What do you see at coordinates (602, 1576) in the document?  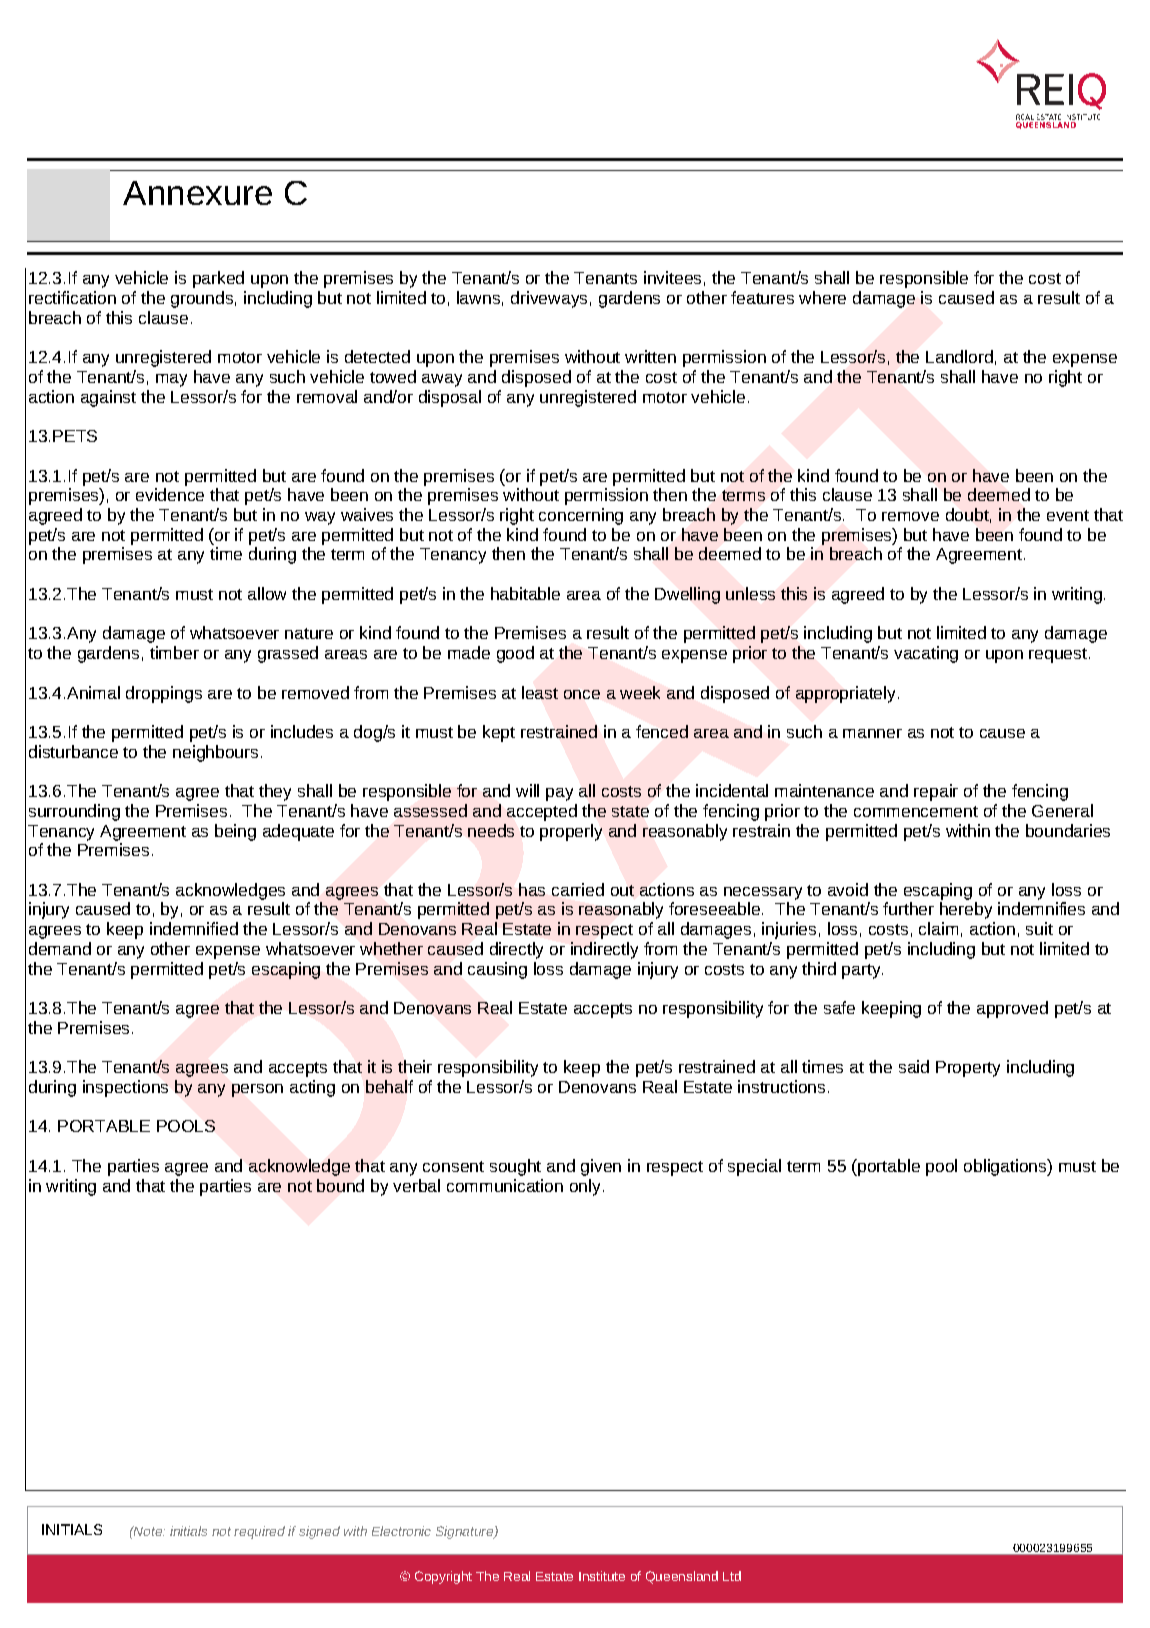 I see `Institute` at bounding box center [602, 1576].
